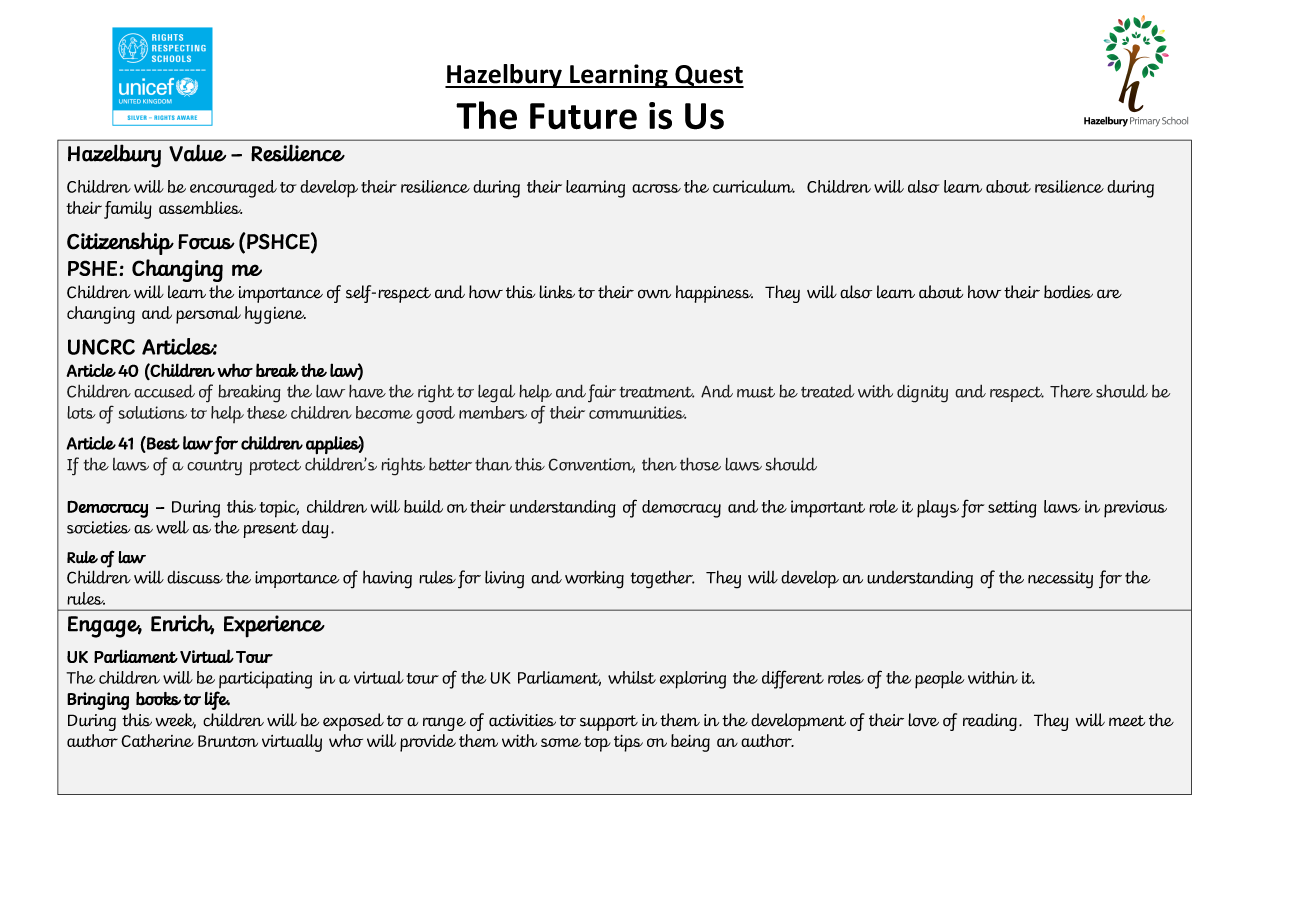 This image has width=1308, height=924. I want to click on support, so click(609, 723).
